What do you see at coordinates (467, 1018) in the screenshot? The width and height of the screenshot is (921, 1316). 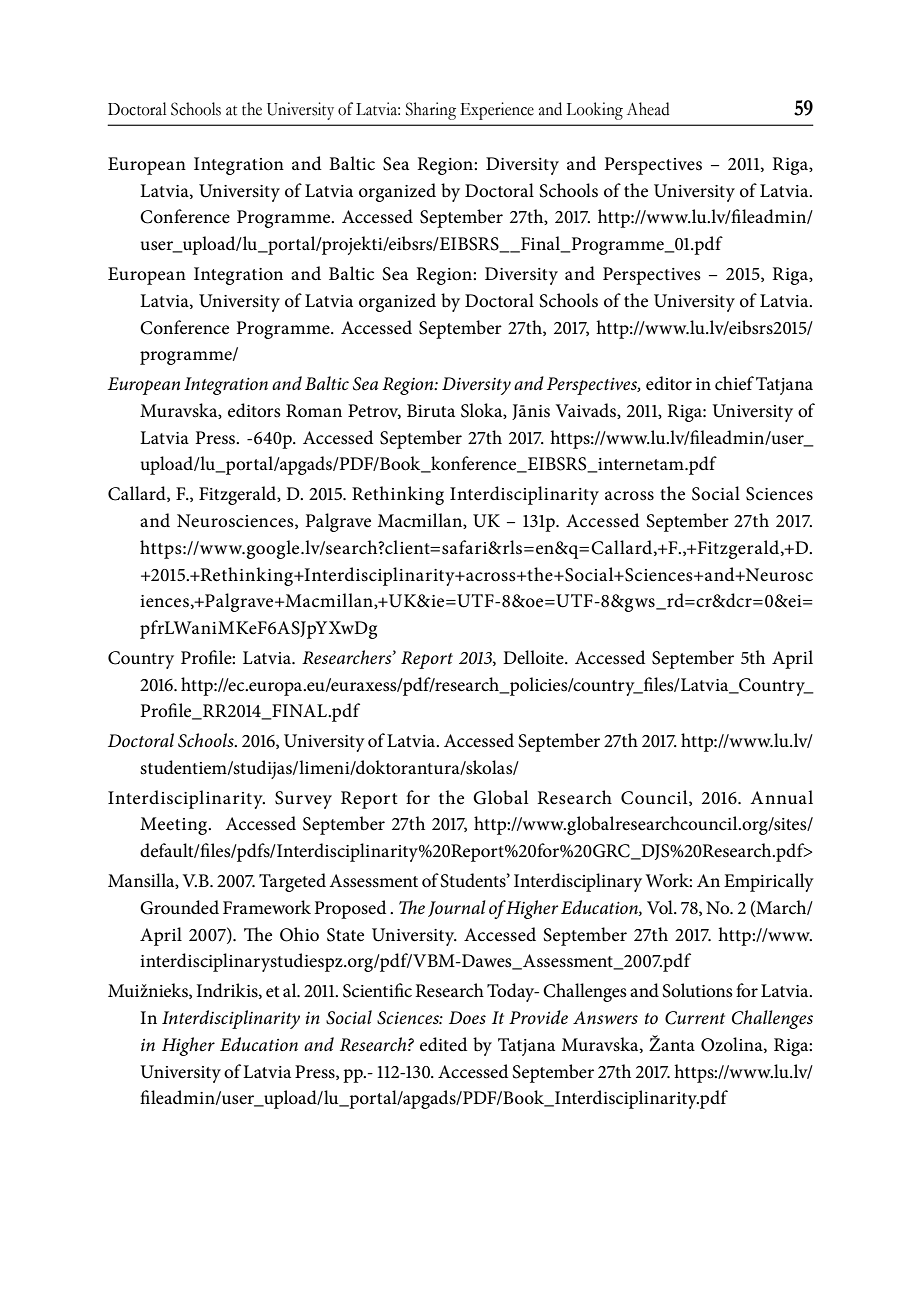 I see `Does` at bounding box center [467, 1018].
